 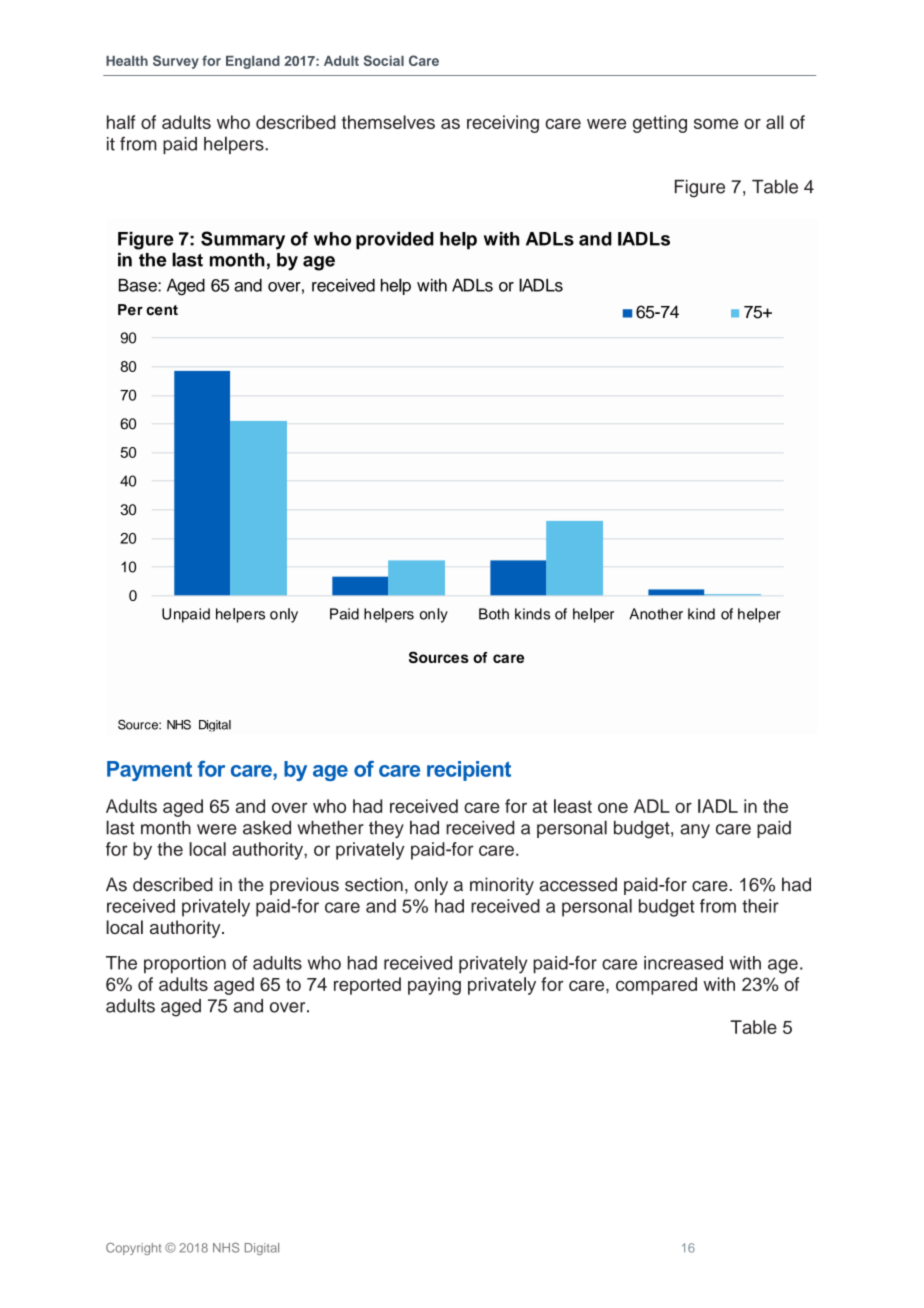 What do you see at coordinates (133, 1249) in the image?
I see `Copyright` at bounding box center [133, 1249].
